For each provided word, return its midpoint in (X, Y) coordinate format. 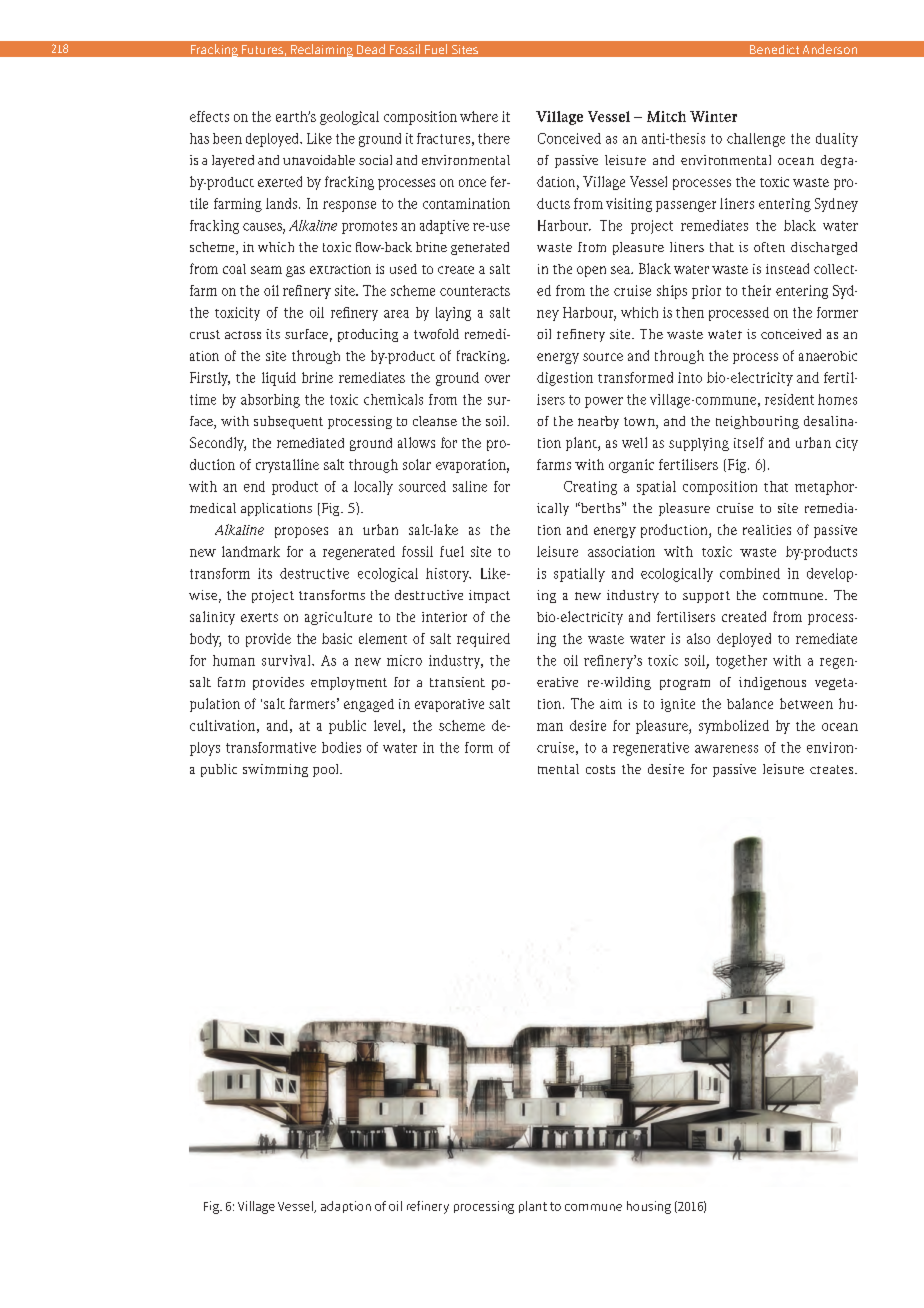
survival (287, 660)
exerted (280, 181)
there (494, 138)
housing (649, 1207)
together (741, 662)
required (483, 640)
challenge (756, 140)
